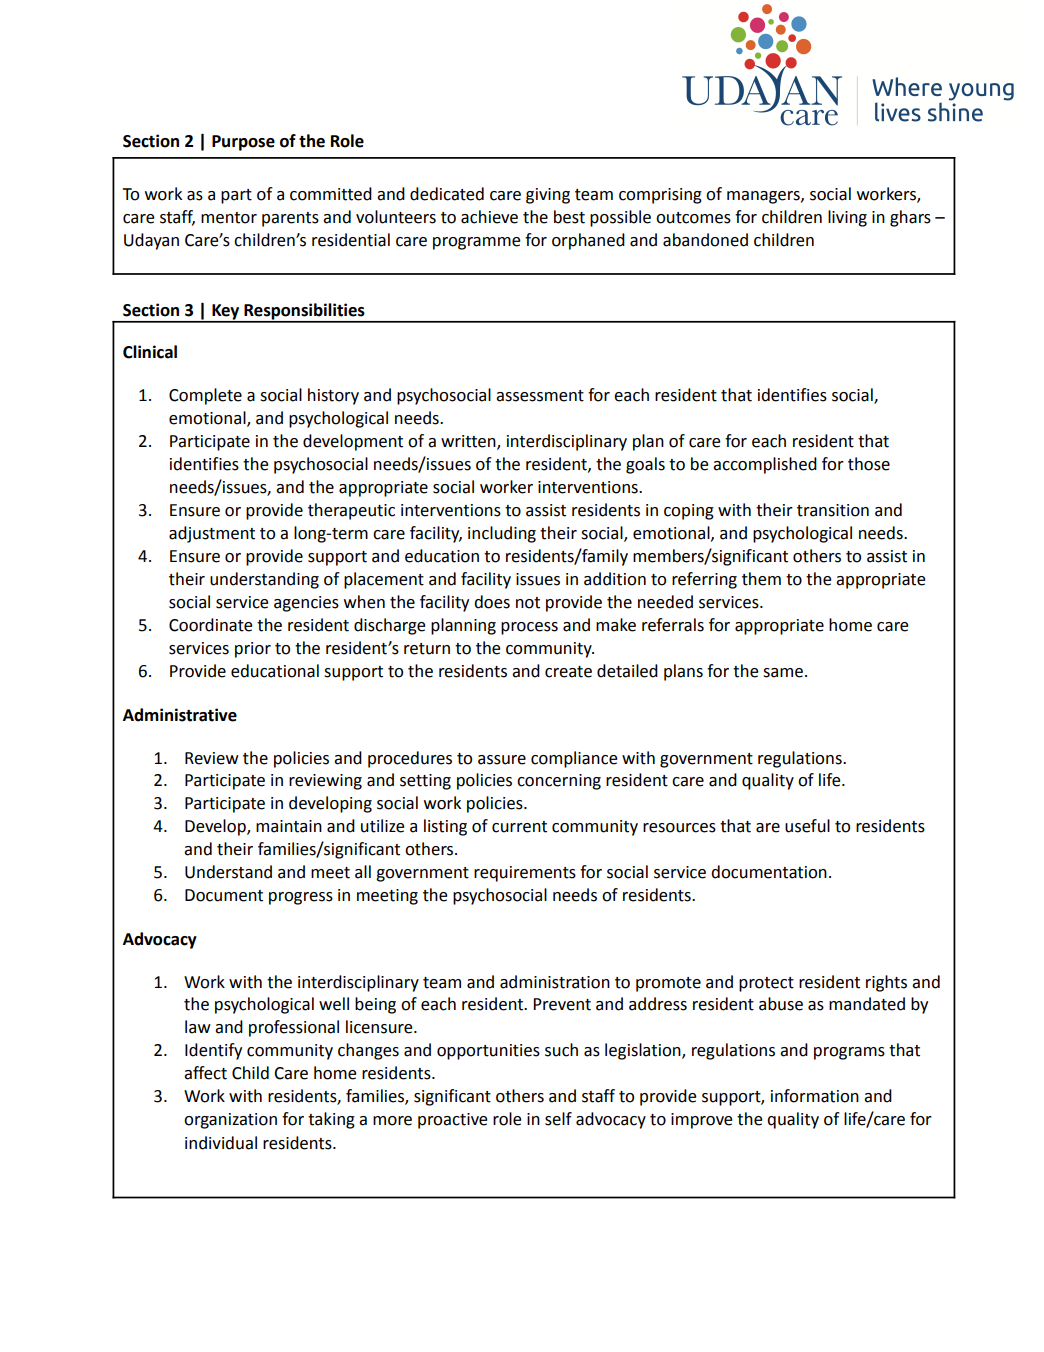 The image size is (1044, 1352). I want to click on accomplished, so click(765, 465).
